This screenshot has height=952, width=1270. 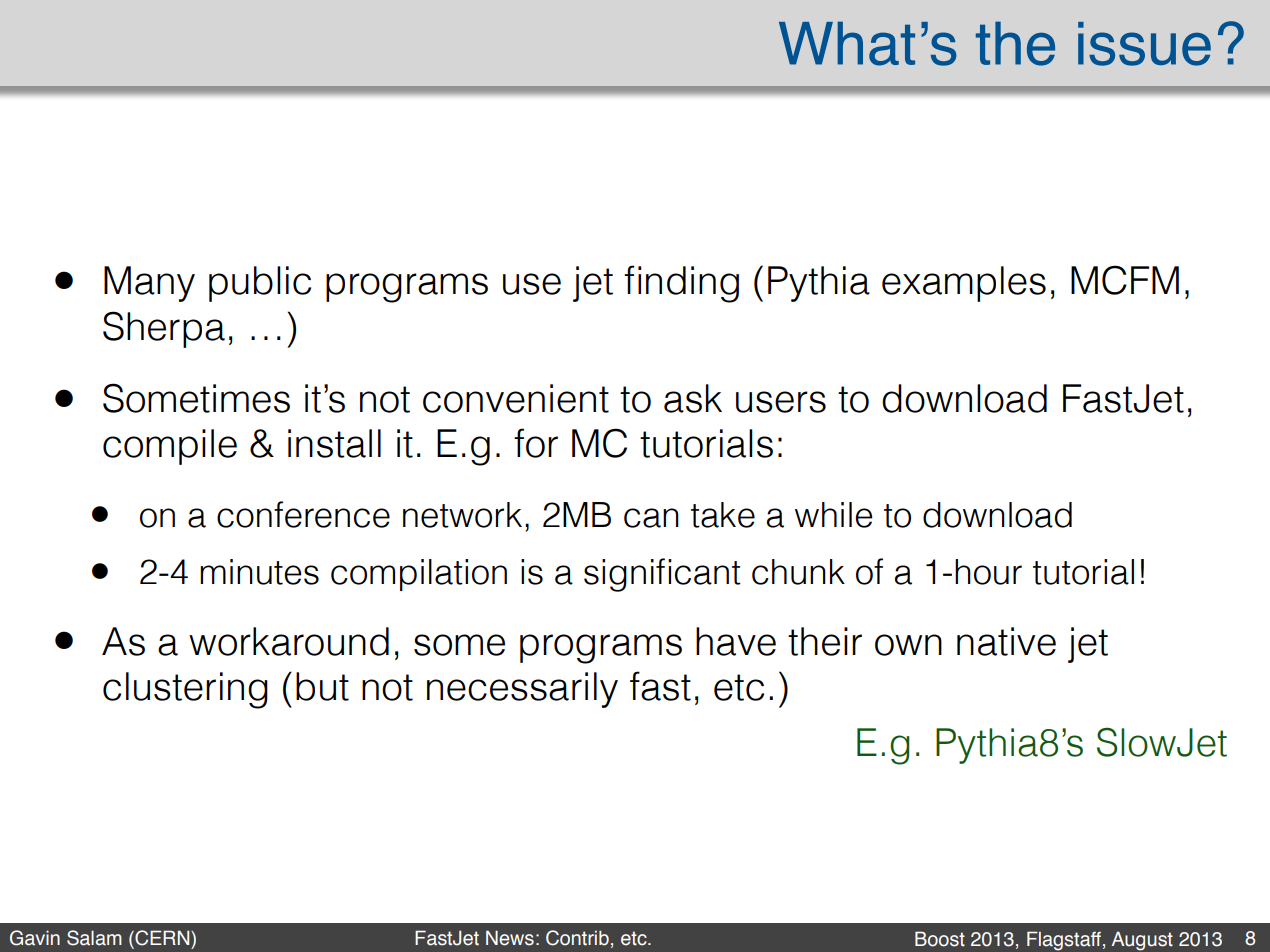 I want to click on for, so click(x=536, y=443).
